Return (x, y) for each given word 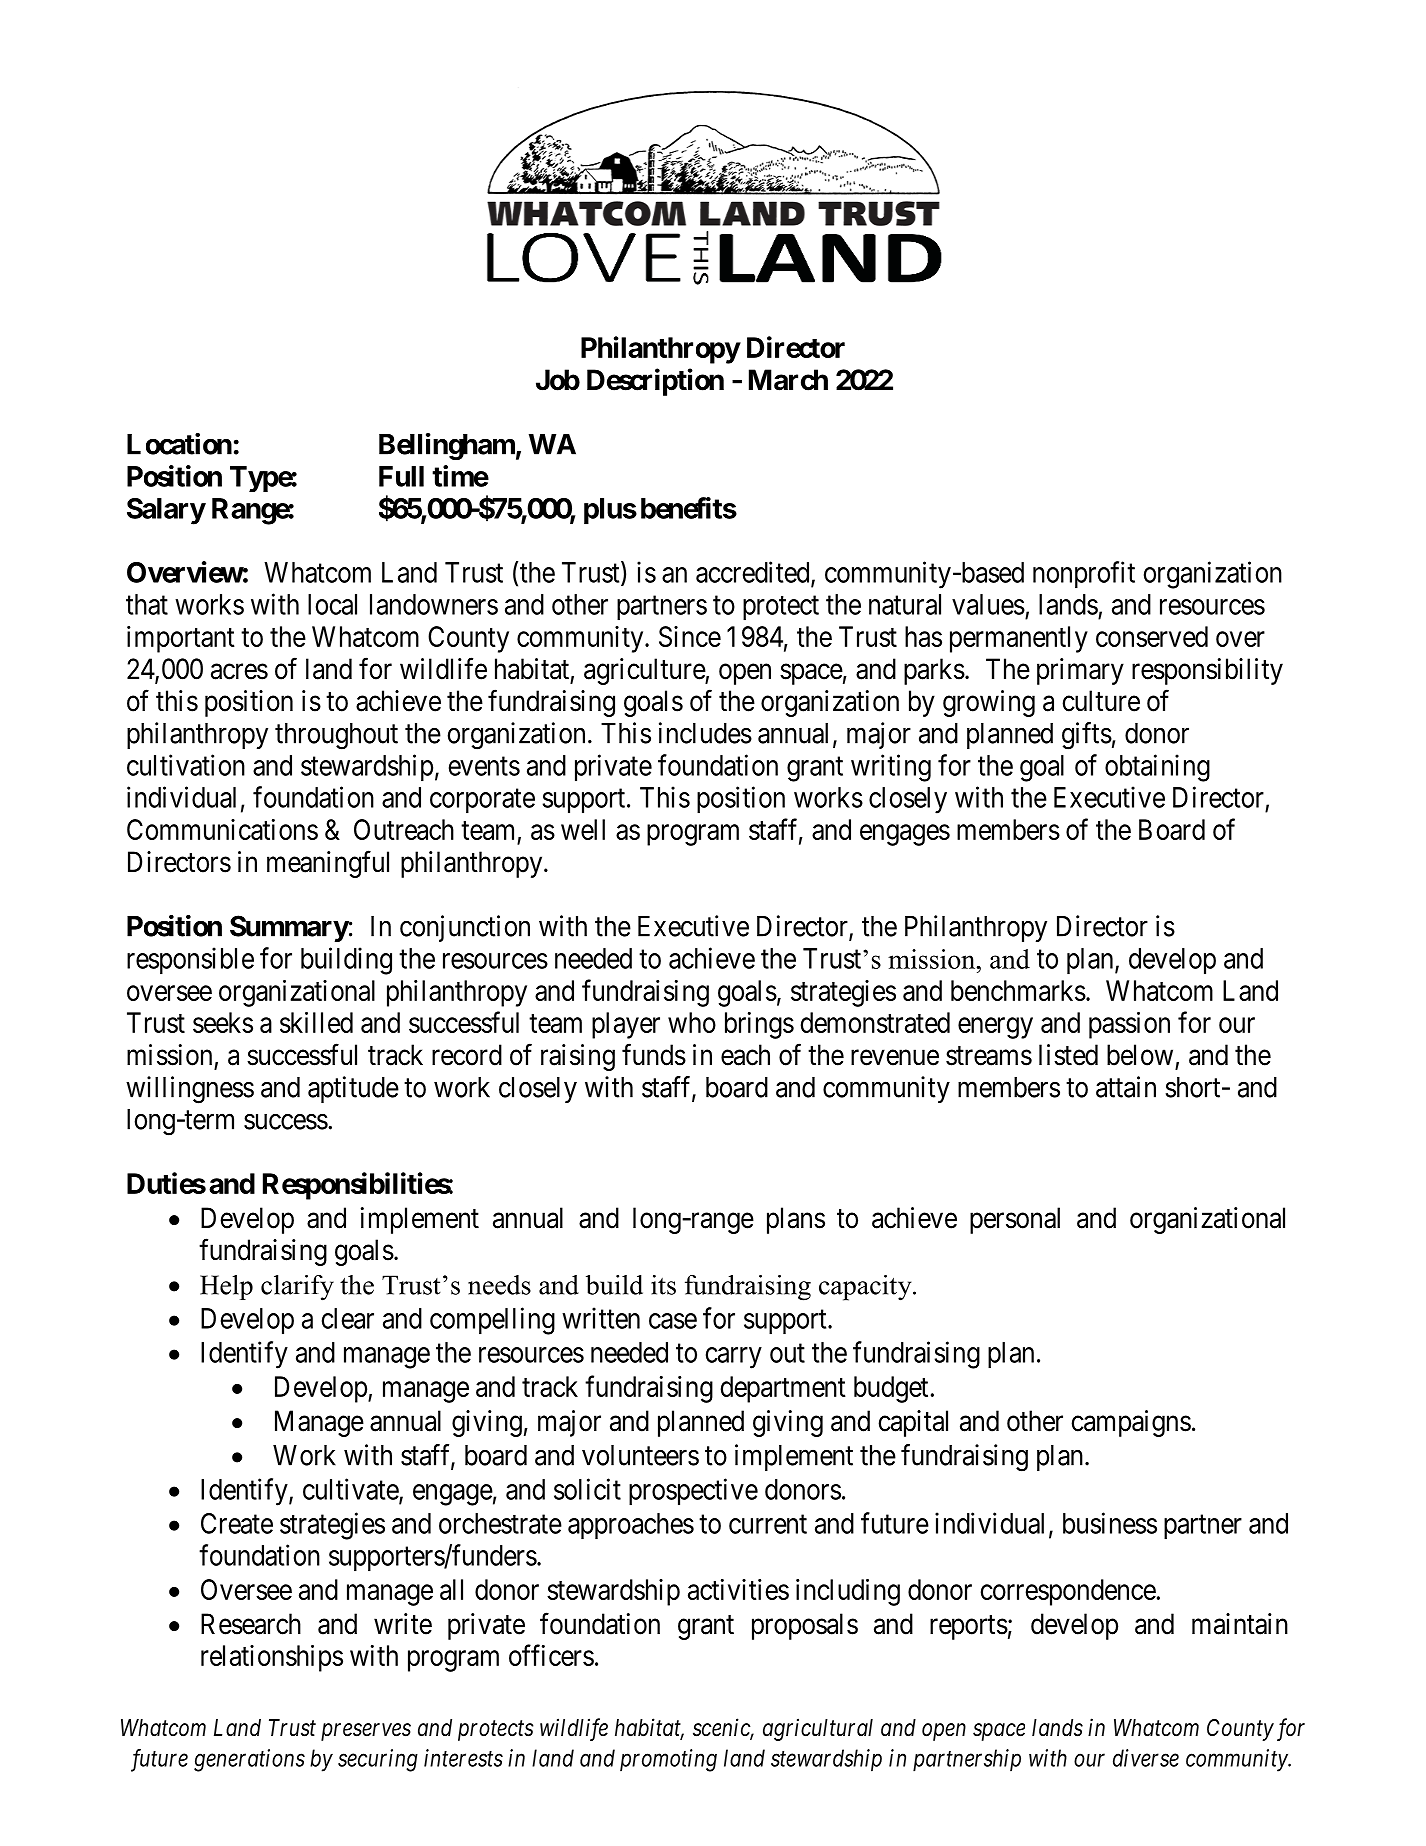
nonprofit (1084, 575)
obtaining (1157, 768)
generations (249, 1760)
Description (655, 382)
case (673, 1321)
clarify (297, 1288)
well (583, 829)
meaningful (328, 864)
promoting (668, 1760)
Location (179, 444)
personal (1015, 1220)
